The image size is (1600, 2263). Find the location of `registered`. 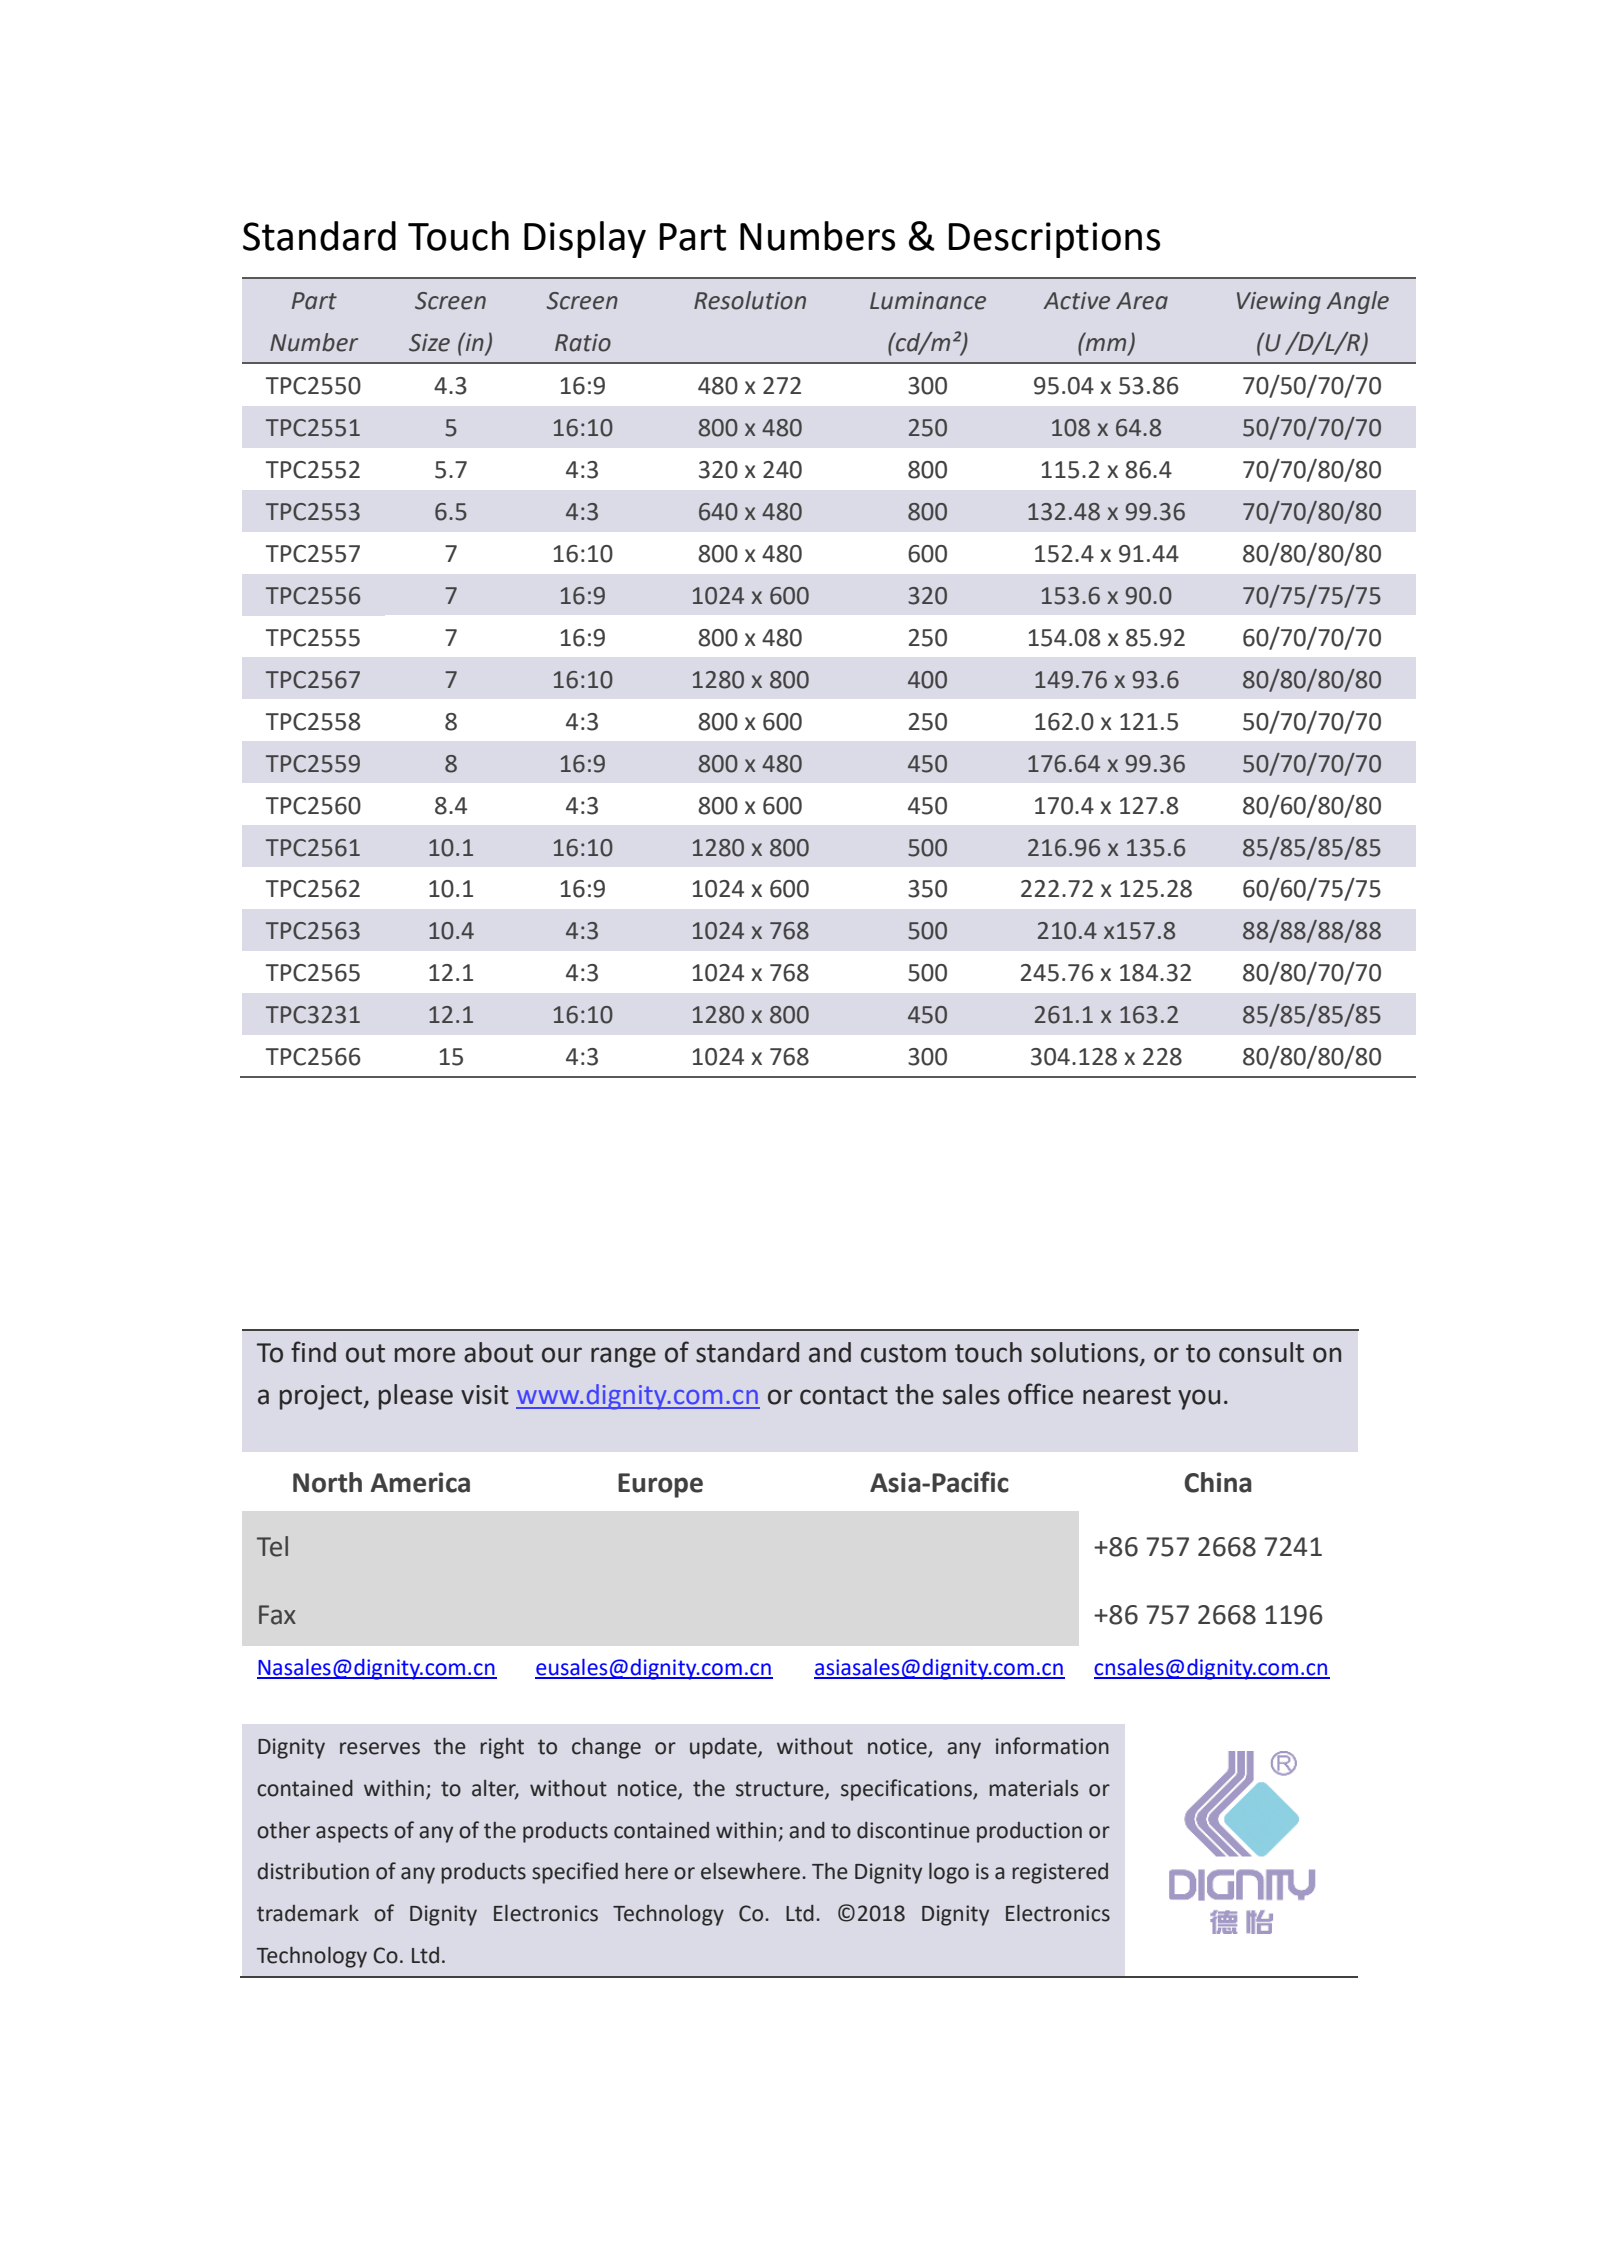

registered is located at coordinates (1060, 1873).
